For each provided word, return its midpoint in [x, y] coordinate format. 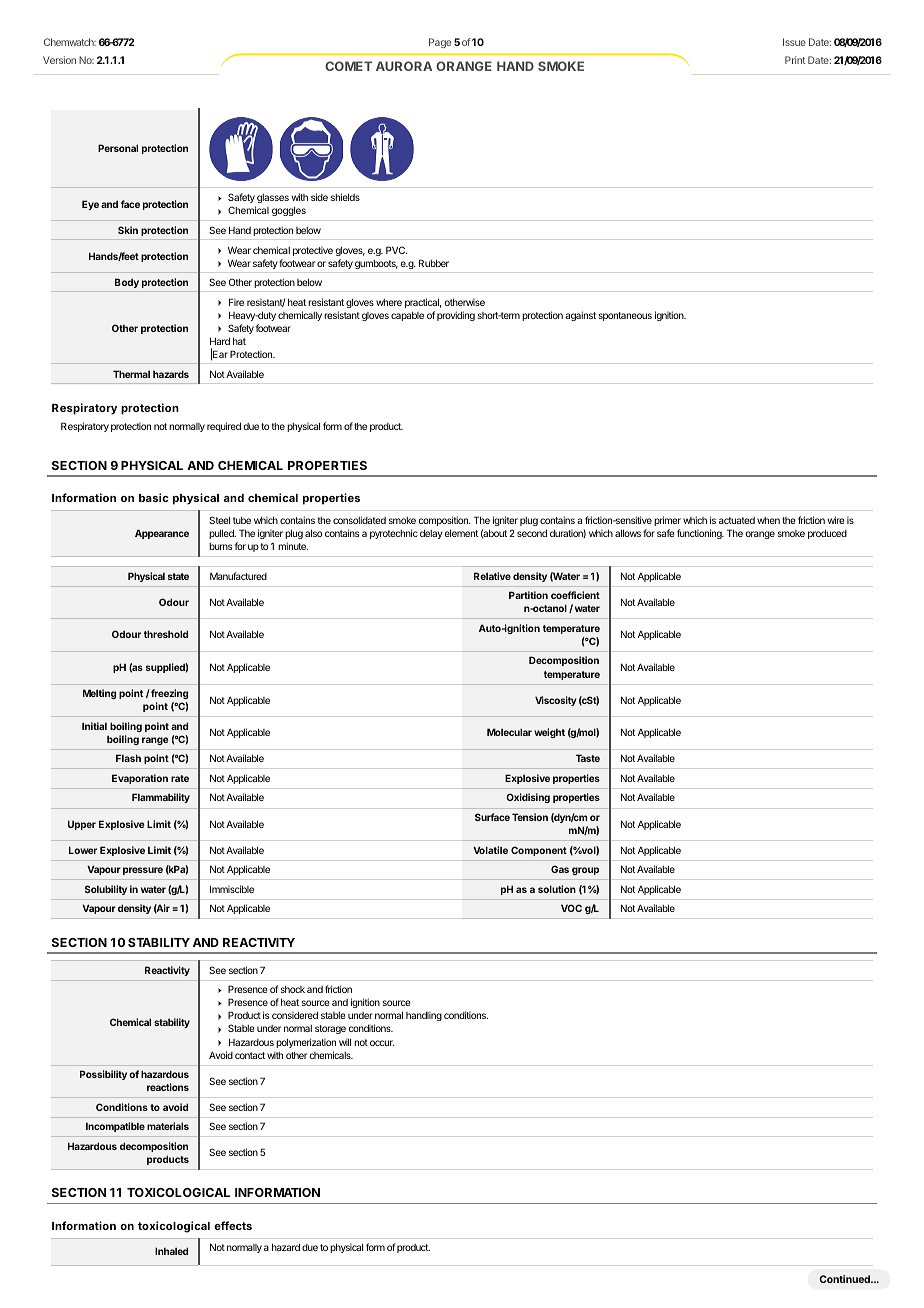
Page [440, 43]
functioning [700, 534]
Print [795, 60]
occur [382, 1043]
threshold [166, 634]
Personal [118, 148]
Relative [492, 576]
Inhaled [171, 1251]
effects [233, 1225]
